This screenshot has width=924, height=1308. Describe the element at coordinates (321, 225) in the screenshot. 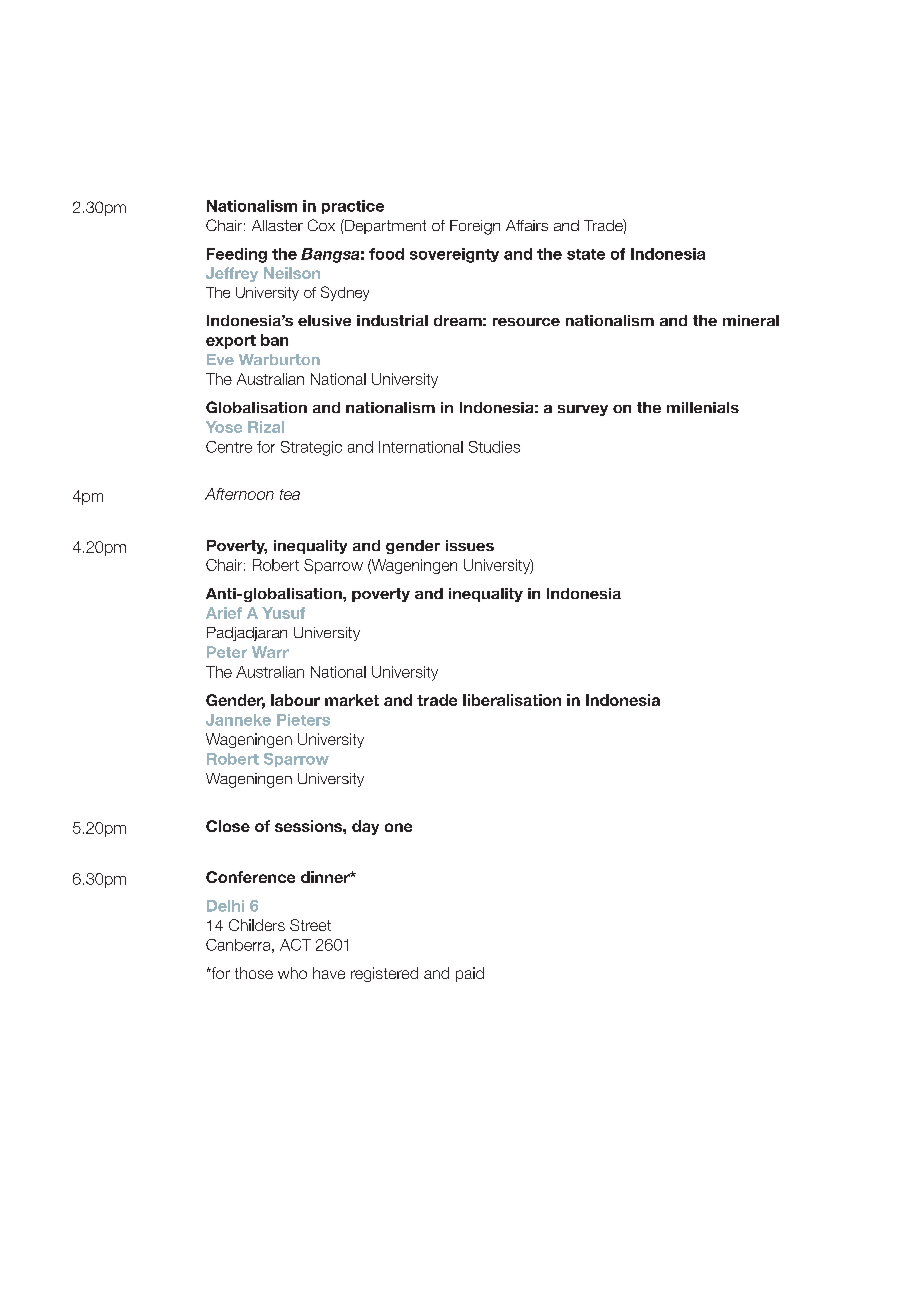

I see `Cox` at that location.
